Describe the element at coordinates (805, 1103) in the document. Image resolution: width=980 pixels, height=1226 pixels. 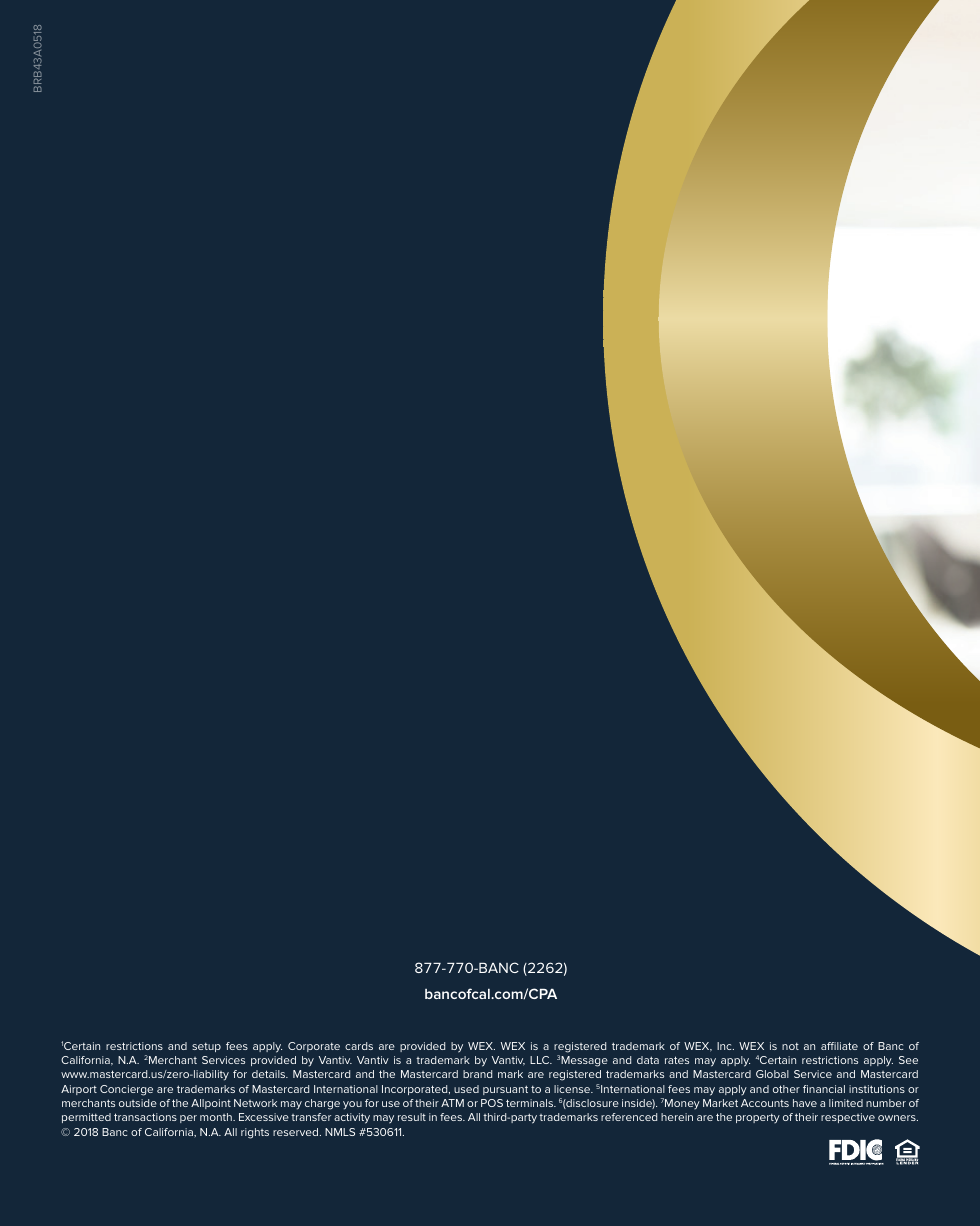
I see `have` at that location.
